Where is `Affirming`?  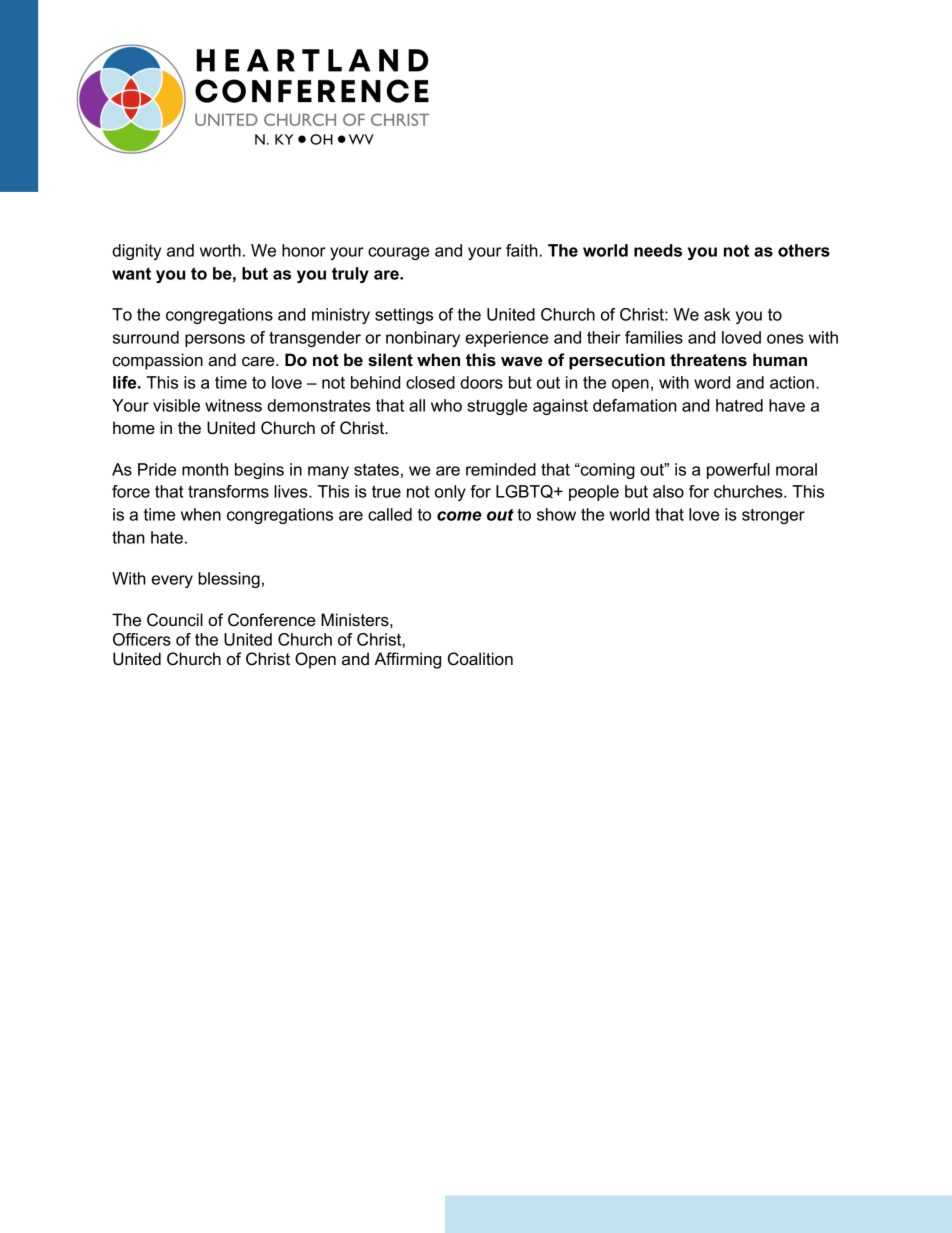 Affirming is located at coordinates (407, 660).
